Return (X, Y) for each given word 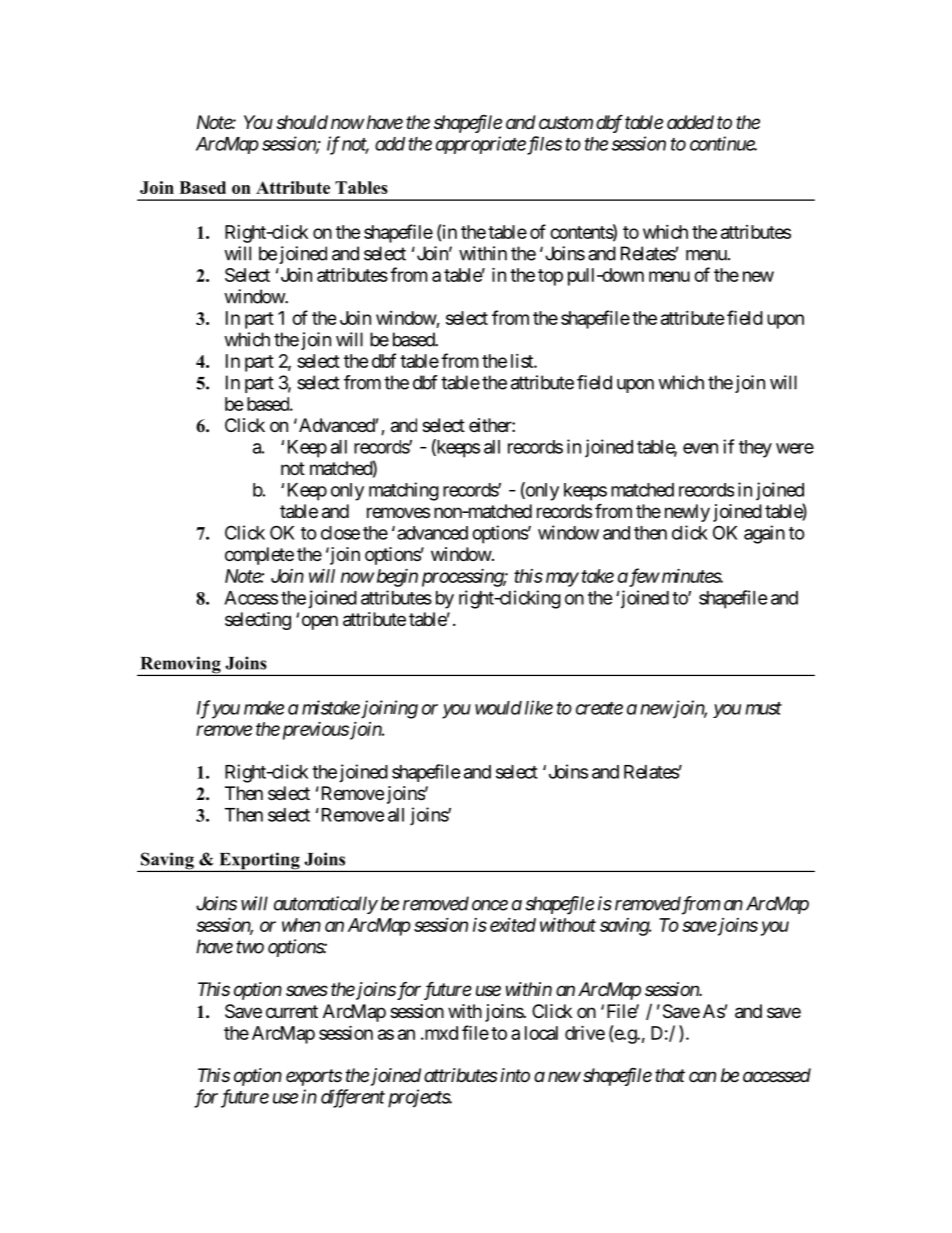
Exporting (259, 862)
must (763, 708)
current (292, 1011)
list (523, 361)
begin (397, 578)
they (755, 449)
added (690, 122)
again (764, 534)
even (700, 448)
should (302, 122)
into (515, 1075)
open (320, 622)
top (550, 277)
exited (513, 924)
